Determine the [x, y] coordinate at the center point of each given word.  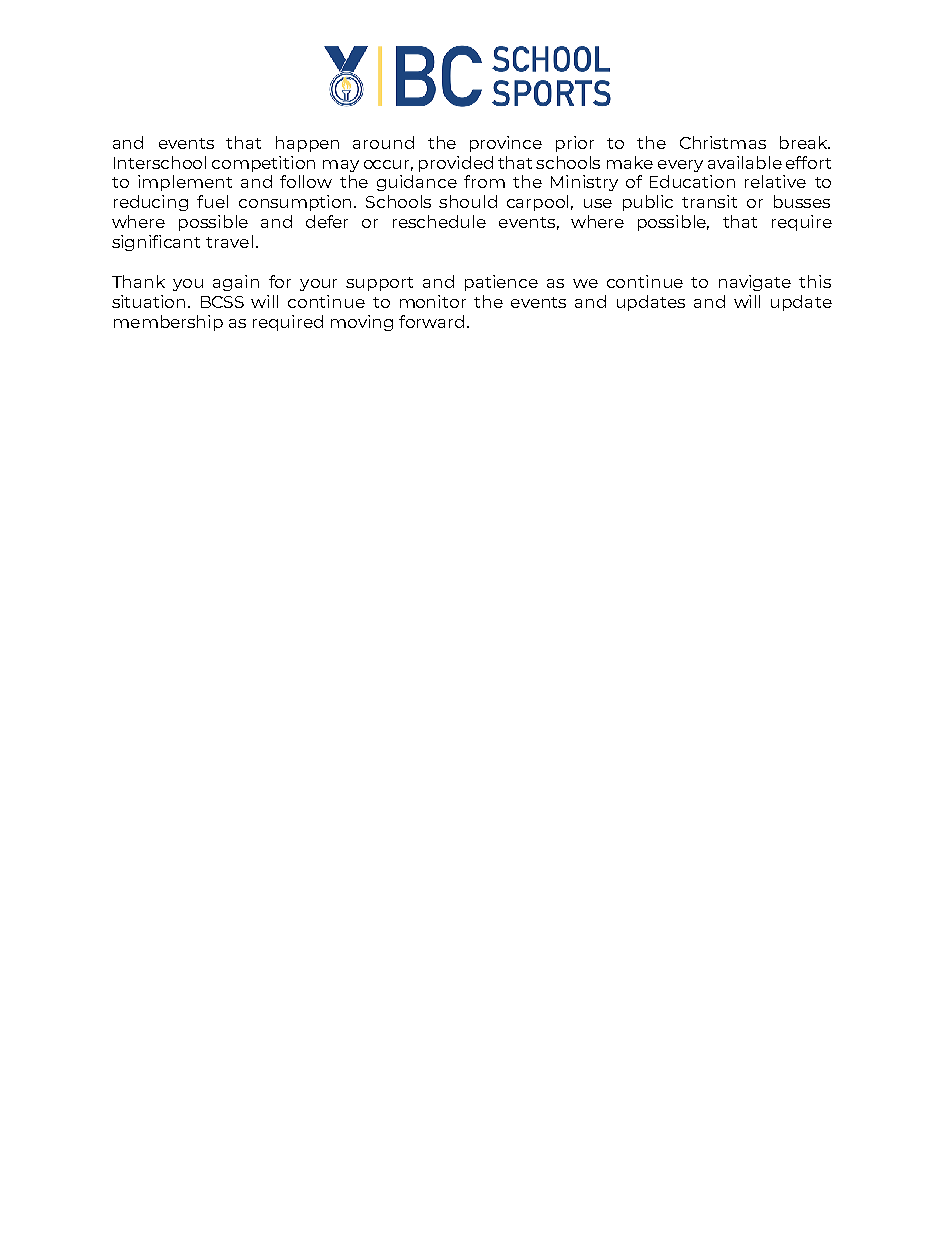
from [484, 181]
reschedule [439, 221]
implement [185, 183]
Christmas [723, 142]
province [506, 144]
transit [709, 201]
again [236, 283]
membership [168, 323]
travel [229, 241]
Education [692, 181]
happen [307, 144]
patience [501, 283]
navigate [755, 283]
